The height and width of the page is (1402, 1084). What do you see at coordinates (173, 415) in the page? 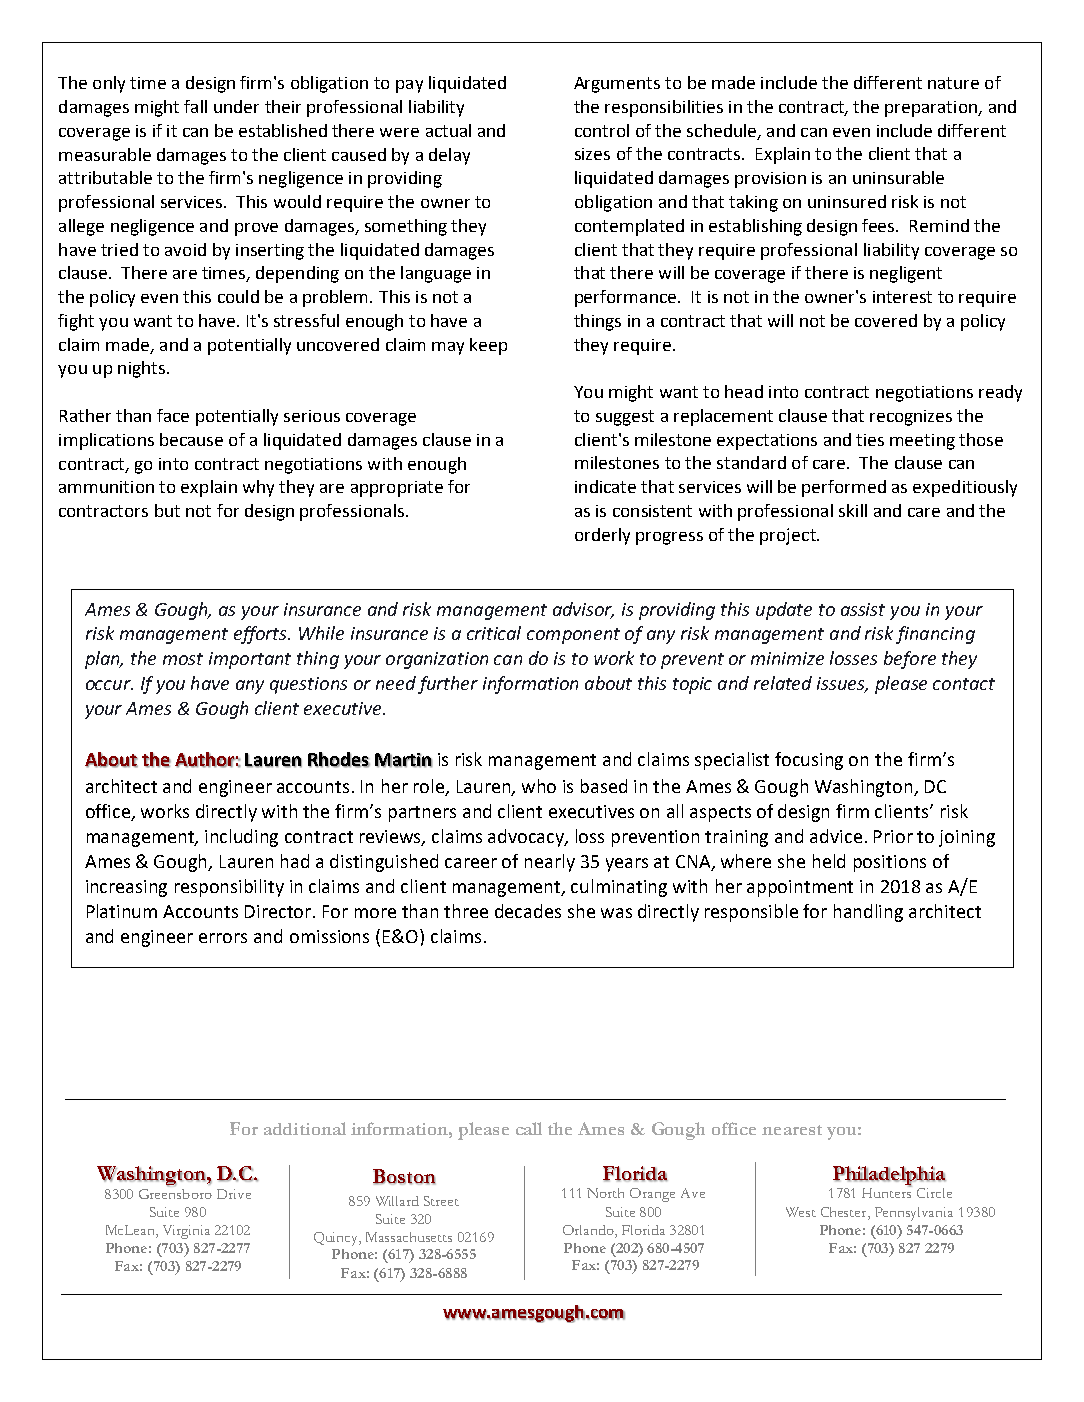
I see `face` at bounding box center [173, 415].
